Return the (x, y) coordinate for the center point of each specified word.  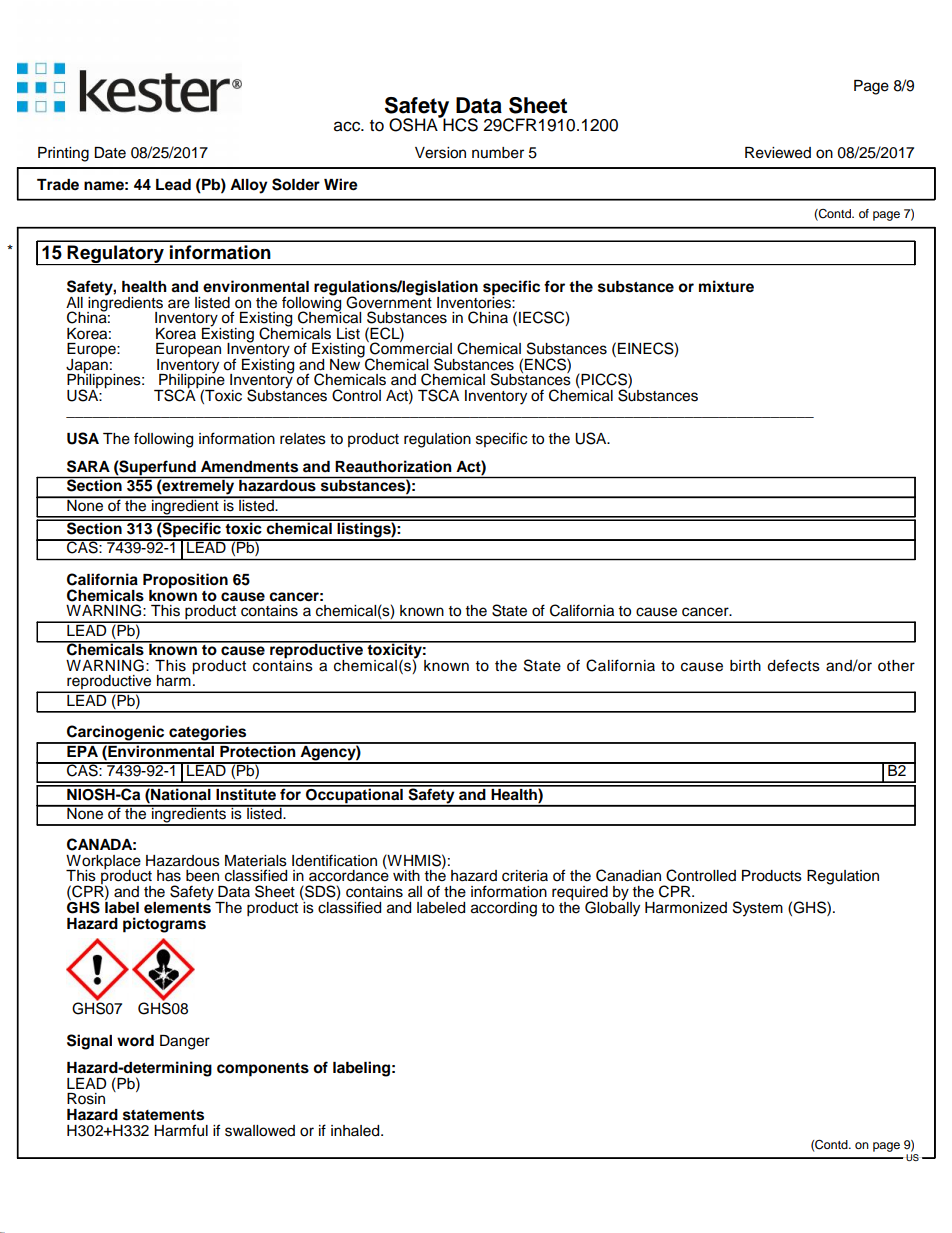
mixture (726, 286)
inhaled (356, 1131)
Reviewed (778, 153)
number (498, 153)
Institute (246, 793)
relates (303, 439)
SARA (88, 466)
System (758, 909)
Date (110, 153)
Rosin (86, 1099)
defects (793, 665)
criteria (525, 876)
